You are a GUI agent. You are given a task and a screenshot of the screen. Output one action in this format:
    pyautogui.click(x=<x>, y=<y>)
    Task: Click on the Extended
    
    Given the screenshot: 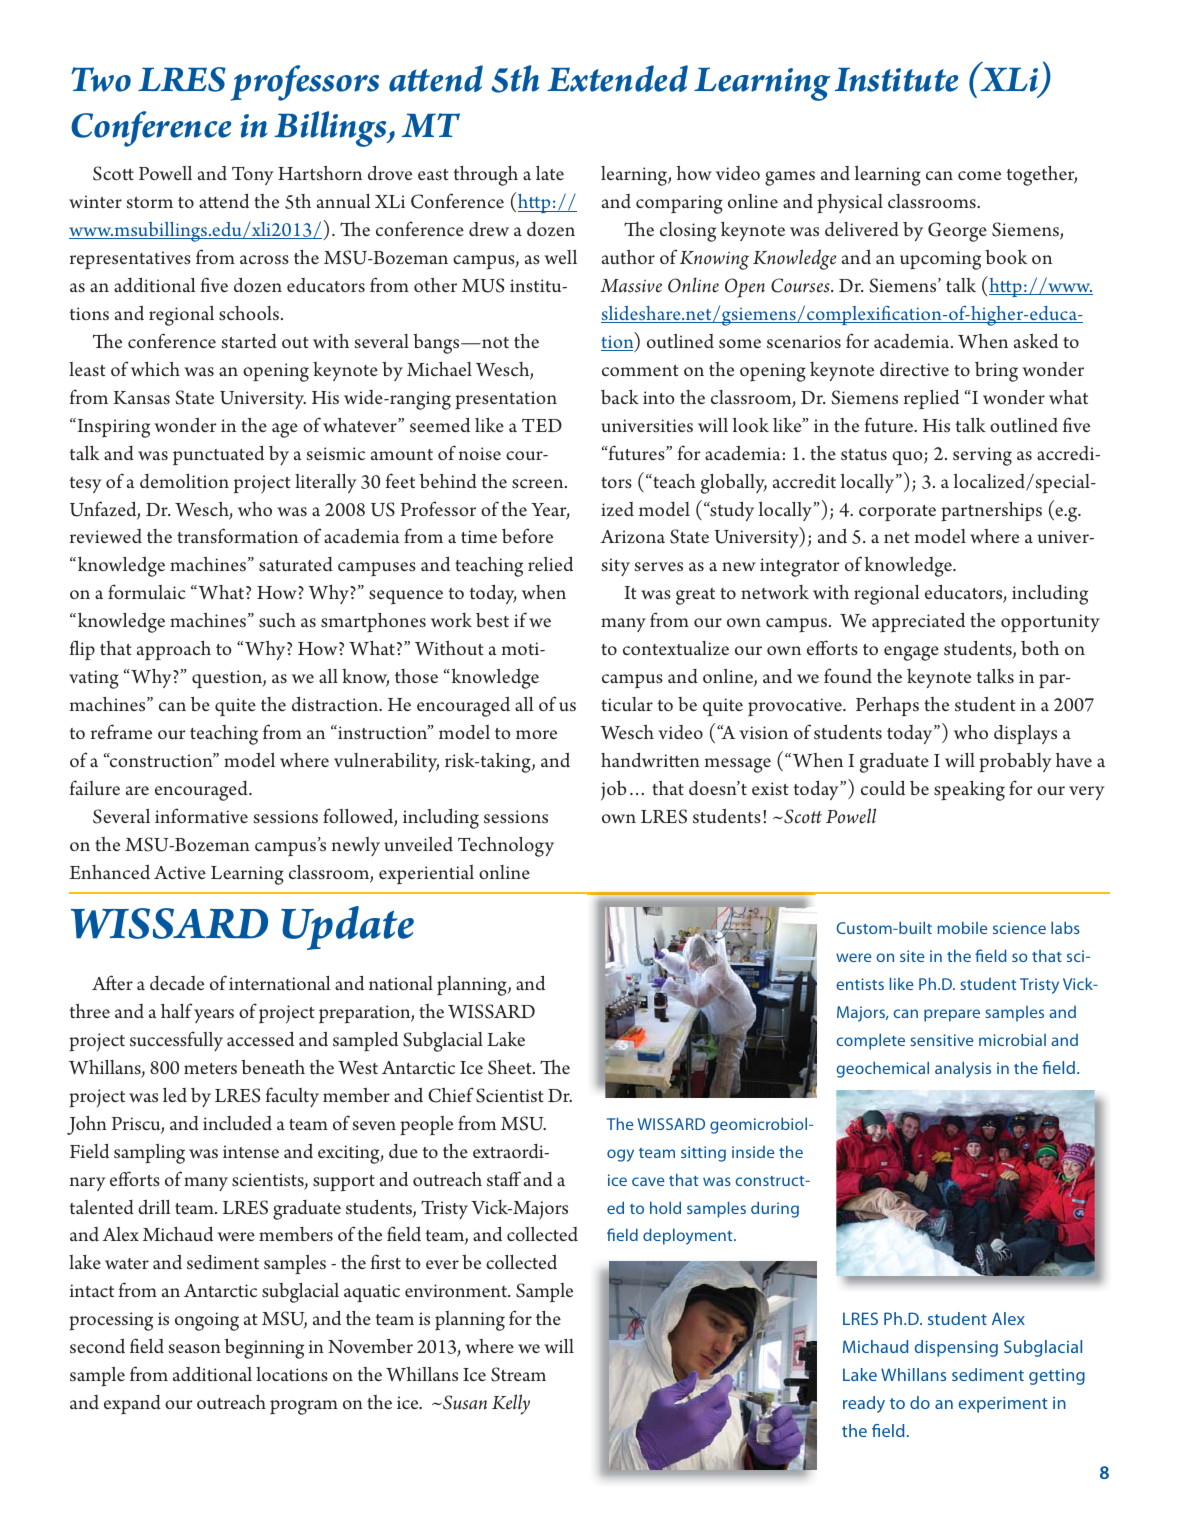 What is the action you would take?
    pyautogui.click(x=617, y=78)
